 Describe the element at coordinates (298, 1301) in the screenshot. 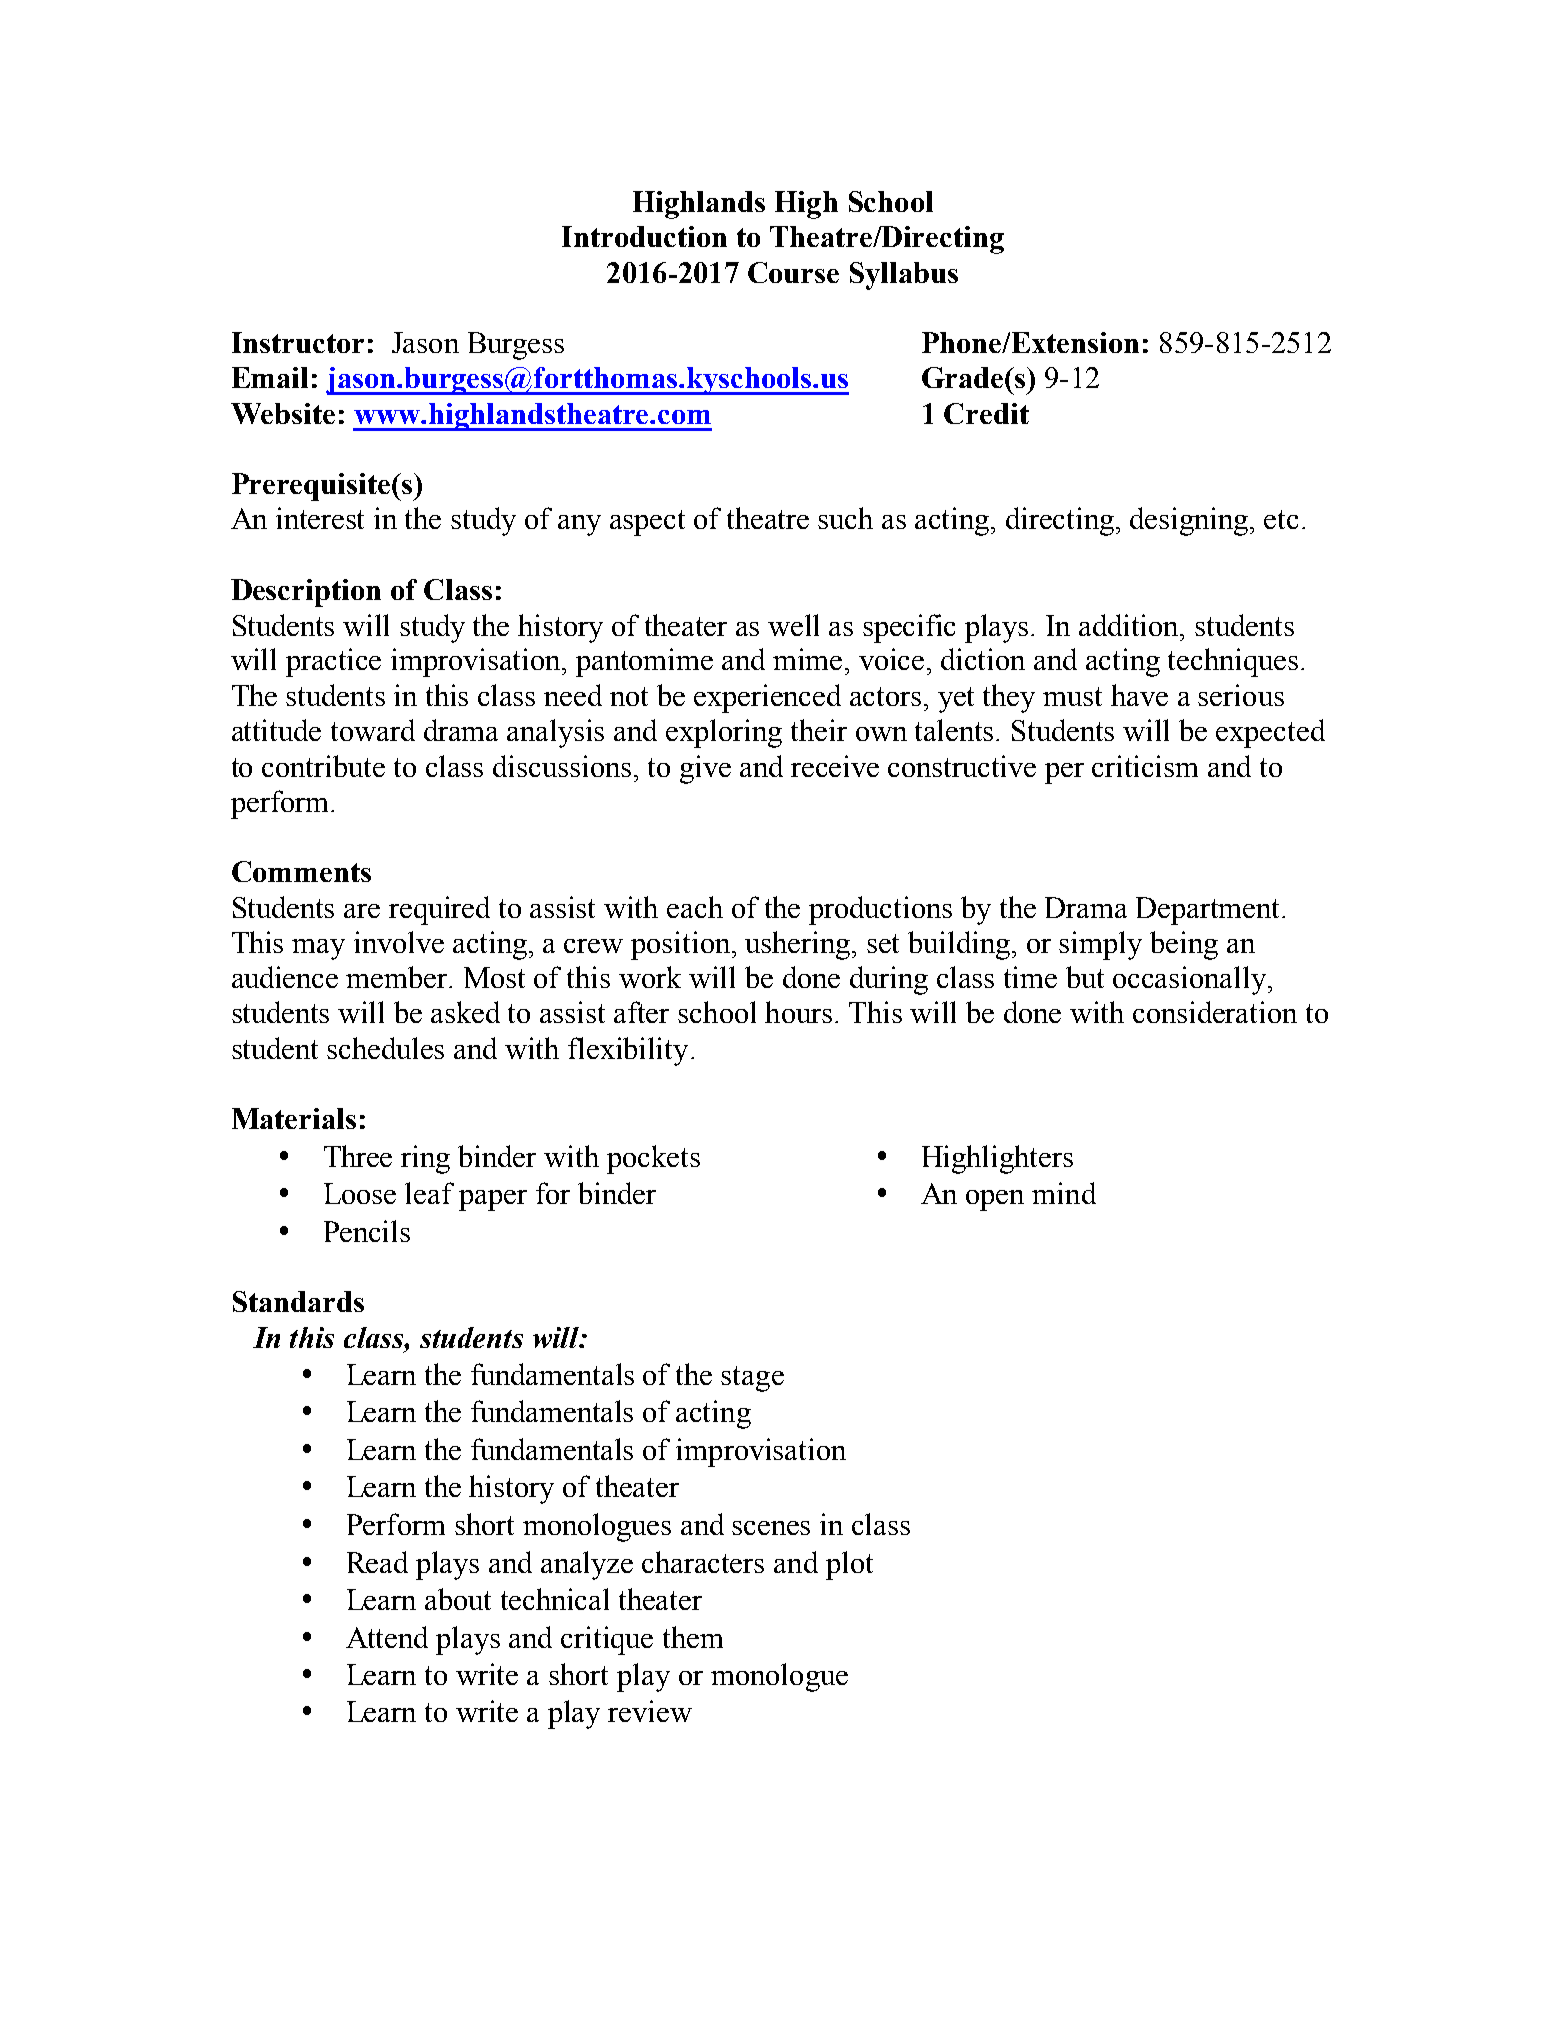

I see `Standards` at that location.
